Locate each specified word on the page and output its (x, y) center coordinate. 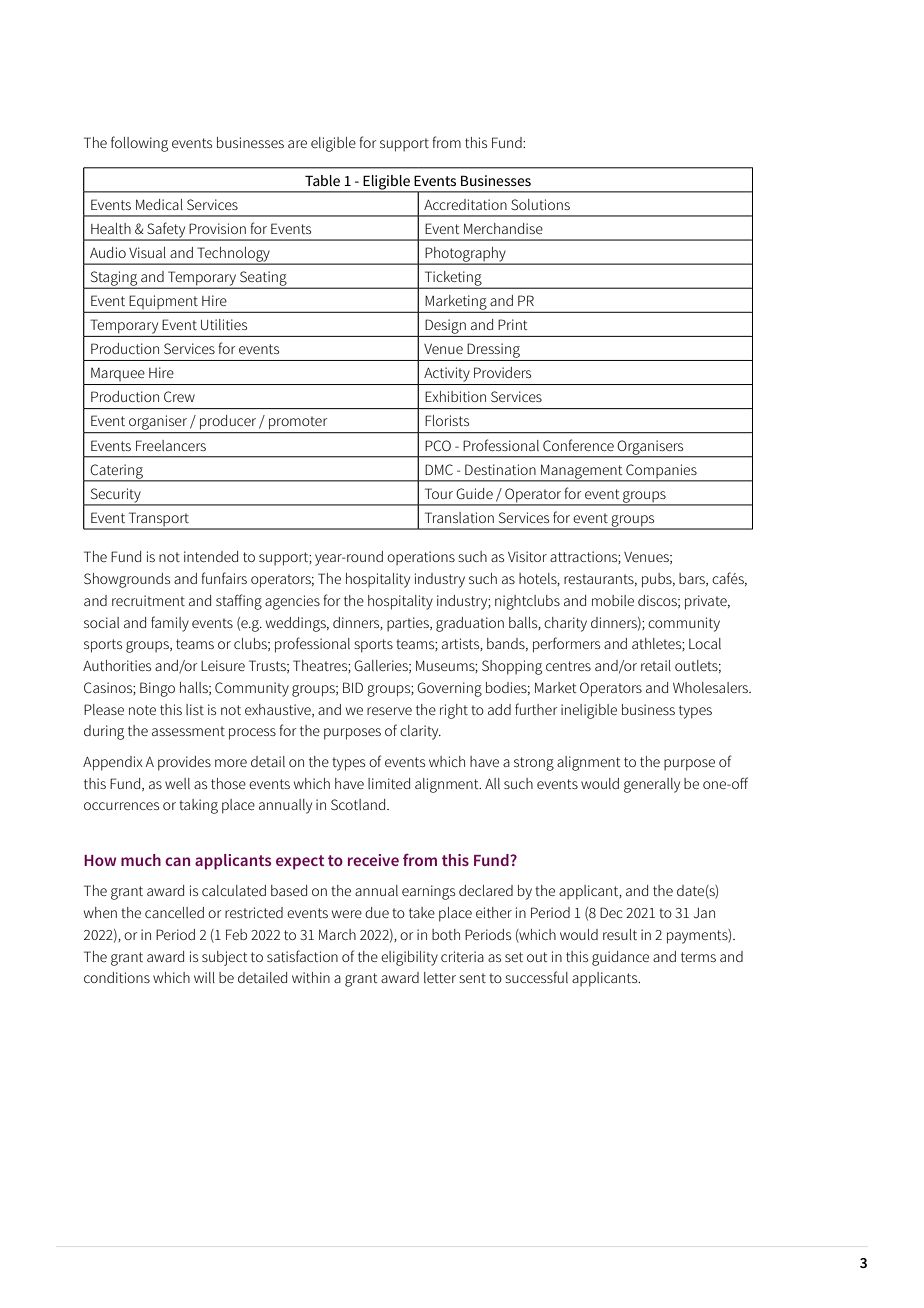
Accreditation (465, 204)
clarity (420, 732)
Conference (578, 445)
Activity (447, 374)
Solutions (540, 204)
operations (421, 558)
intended (211, 556)
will (204, 977)
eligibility (409, 958)
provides (184, 763)
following (139, 144)
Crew (179, 396)
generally (652, 785)
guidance (620, 958)
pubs (658, 580)
